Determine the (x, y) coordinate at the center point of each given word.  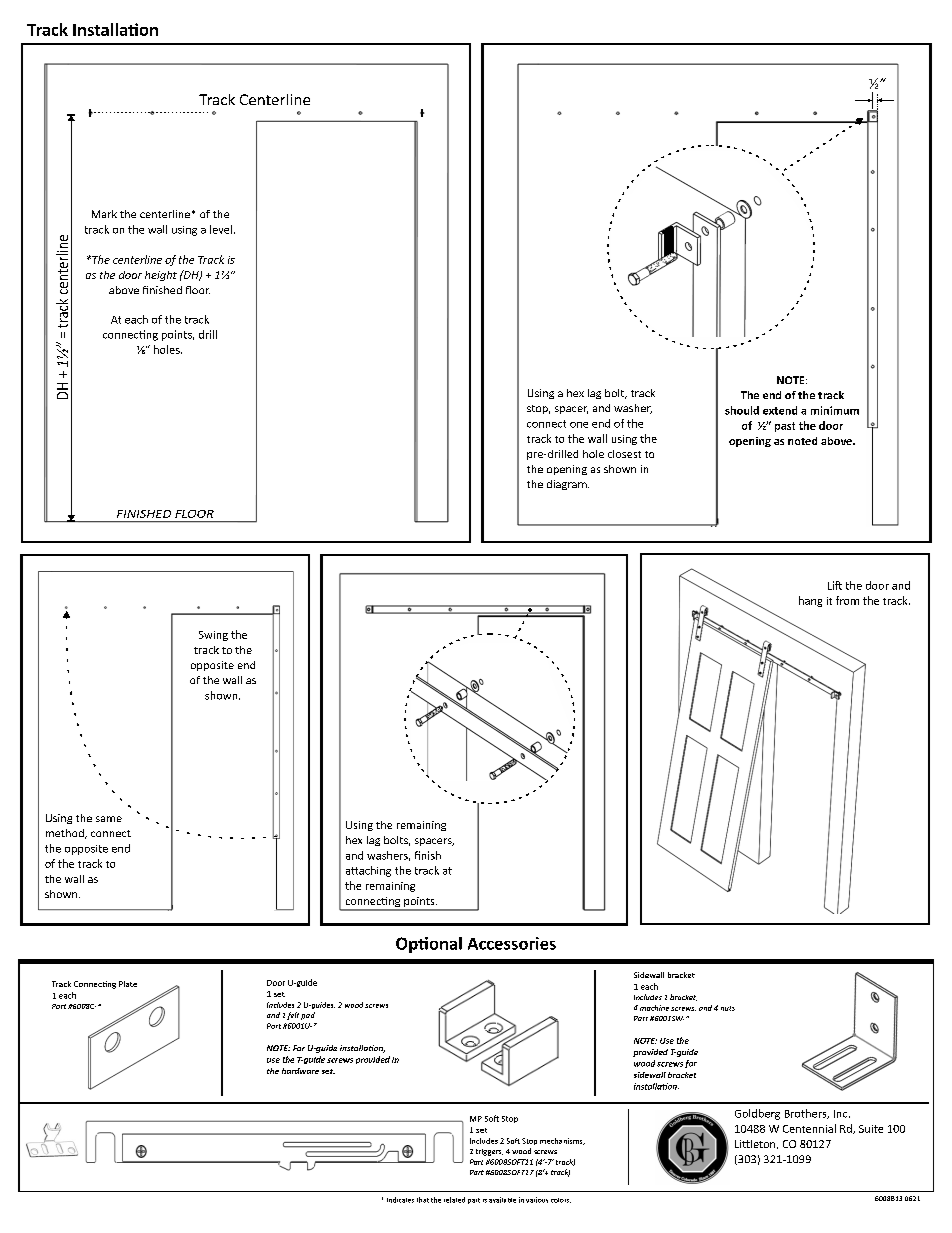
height (161, 276)
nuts (728, 1008)
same (109, 819)
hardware (300, 1071)
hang (810, 601)
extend (780, 410)
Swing (213, 636)
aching (374, 871)
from (847, 600)
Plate (128, 984)
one (579, 425)
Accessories (512, 943)
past (785, 427)
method (66, 834)
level (221, 229)
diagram (568, 485)
